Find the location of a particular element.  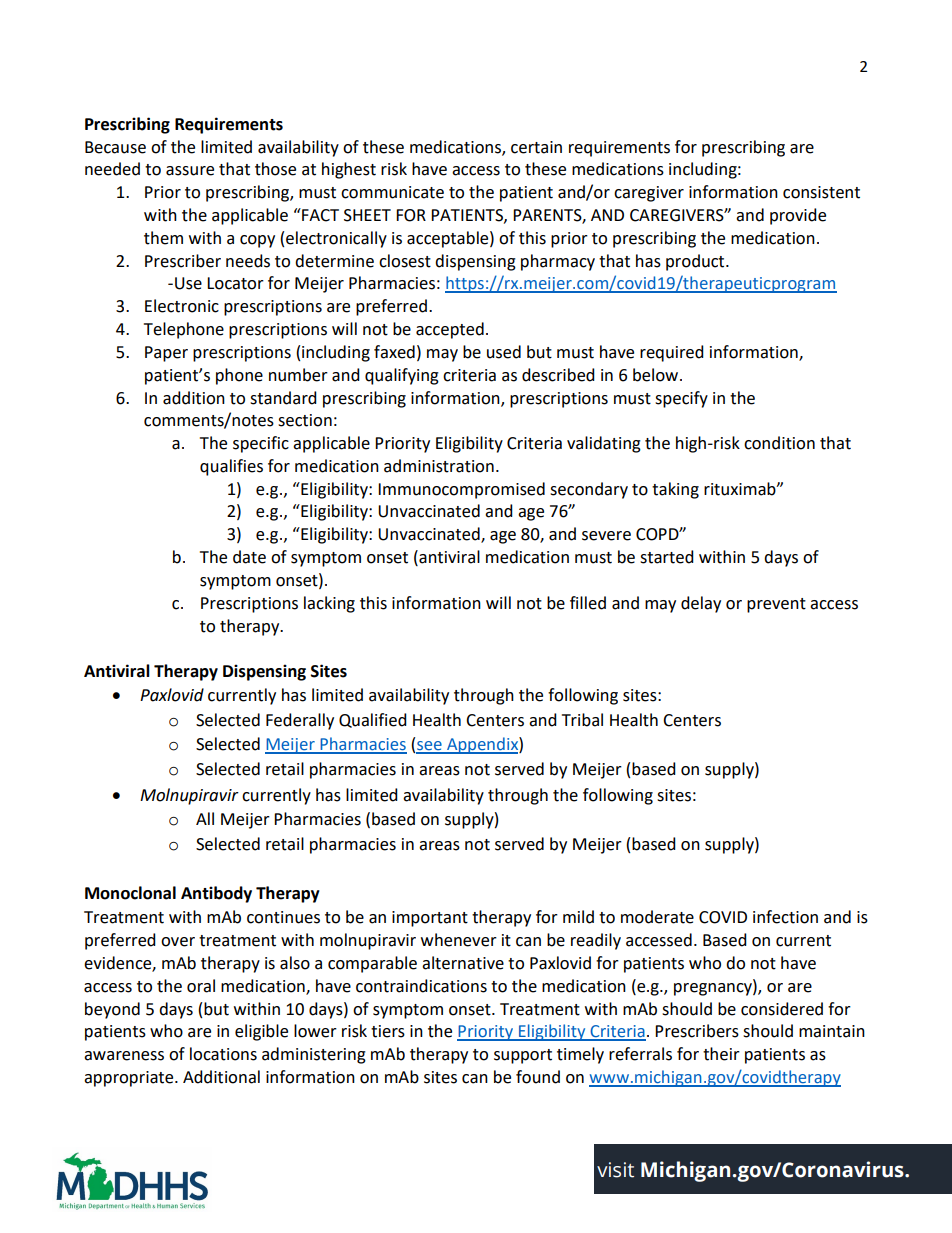

provide is located at coordinates (798, 216).
